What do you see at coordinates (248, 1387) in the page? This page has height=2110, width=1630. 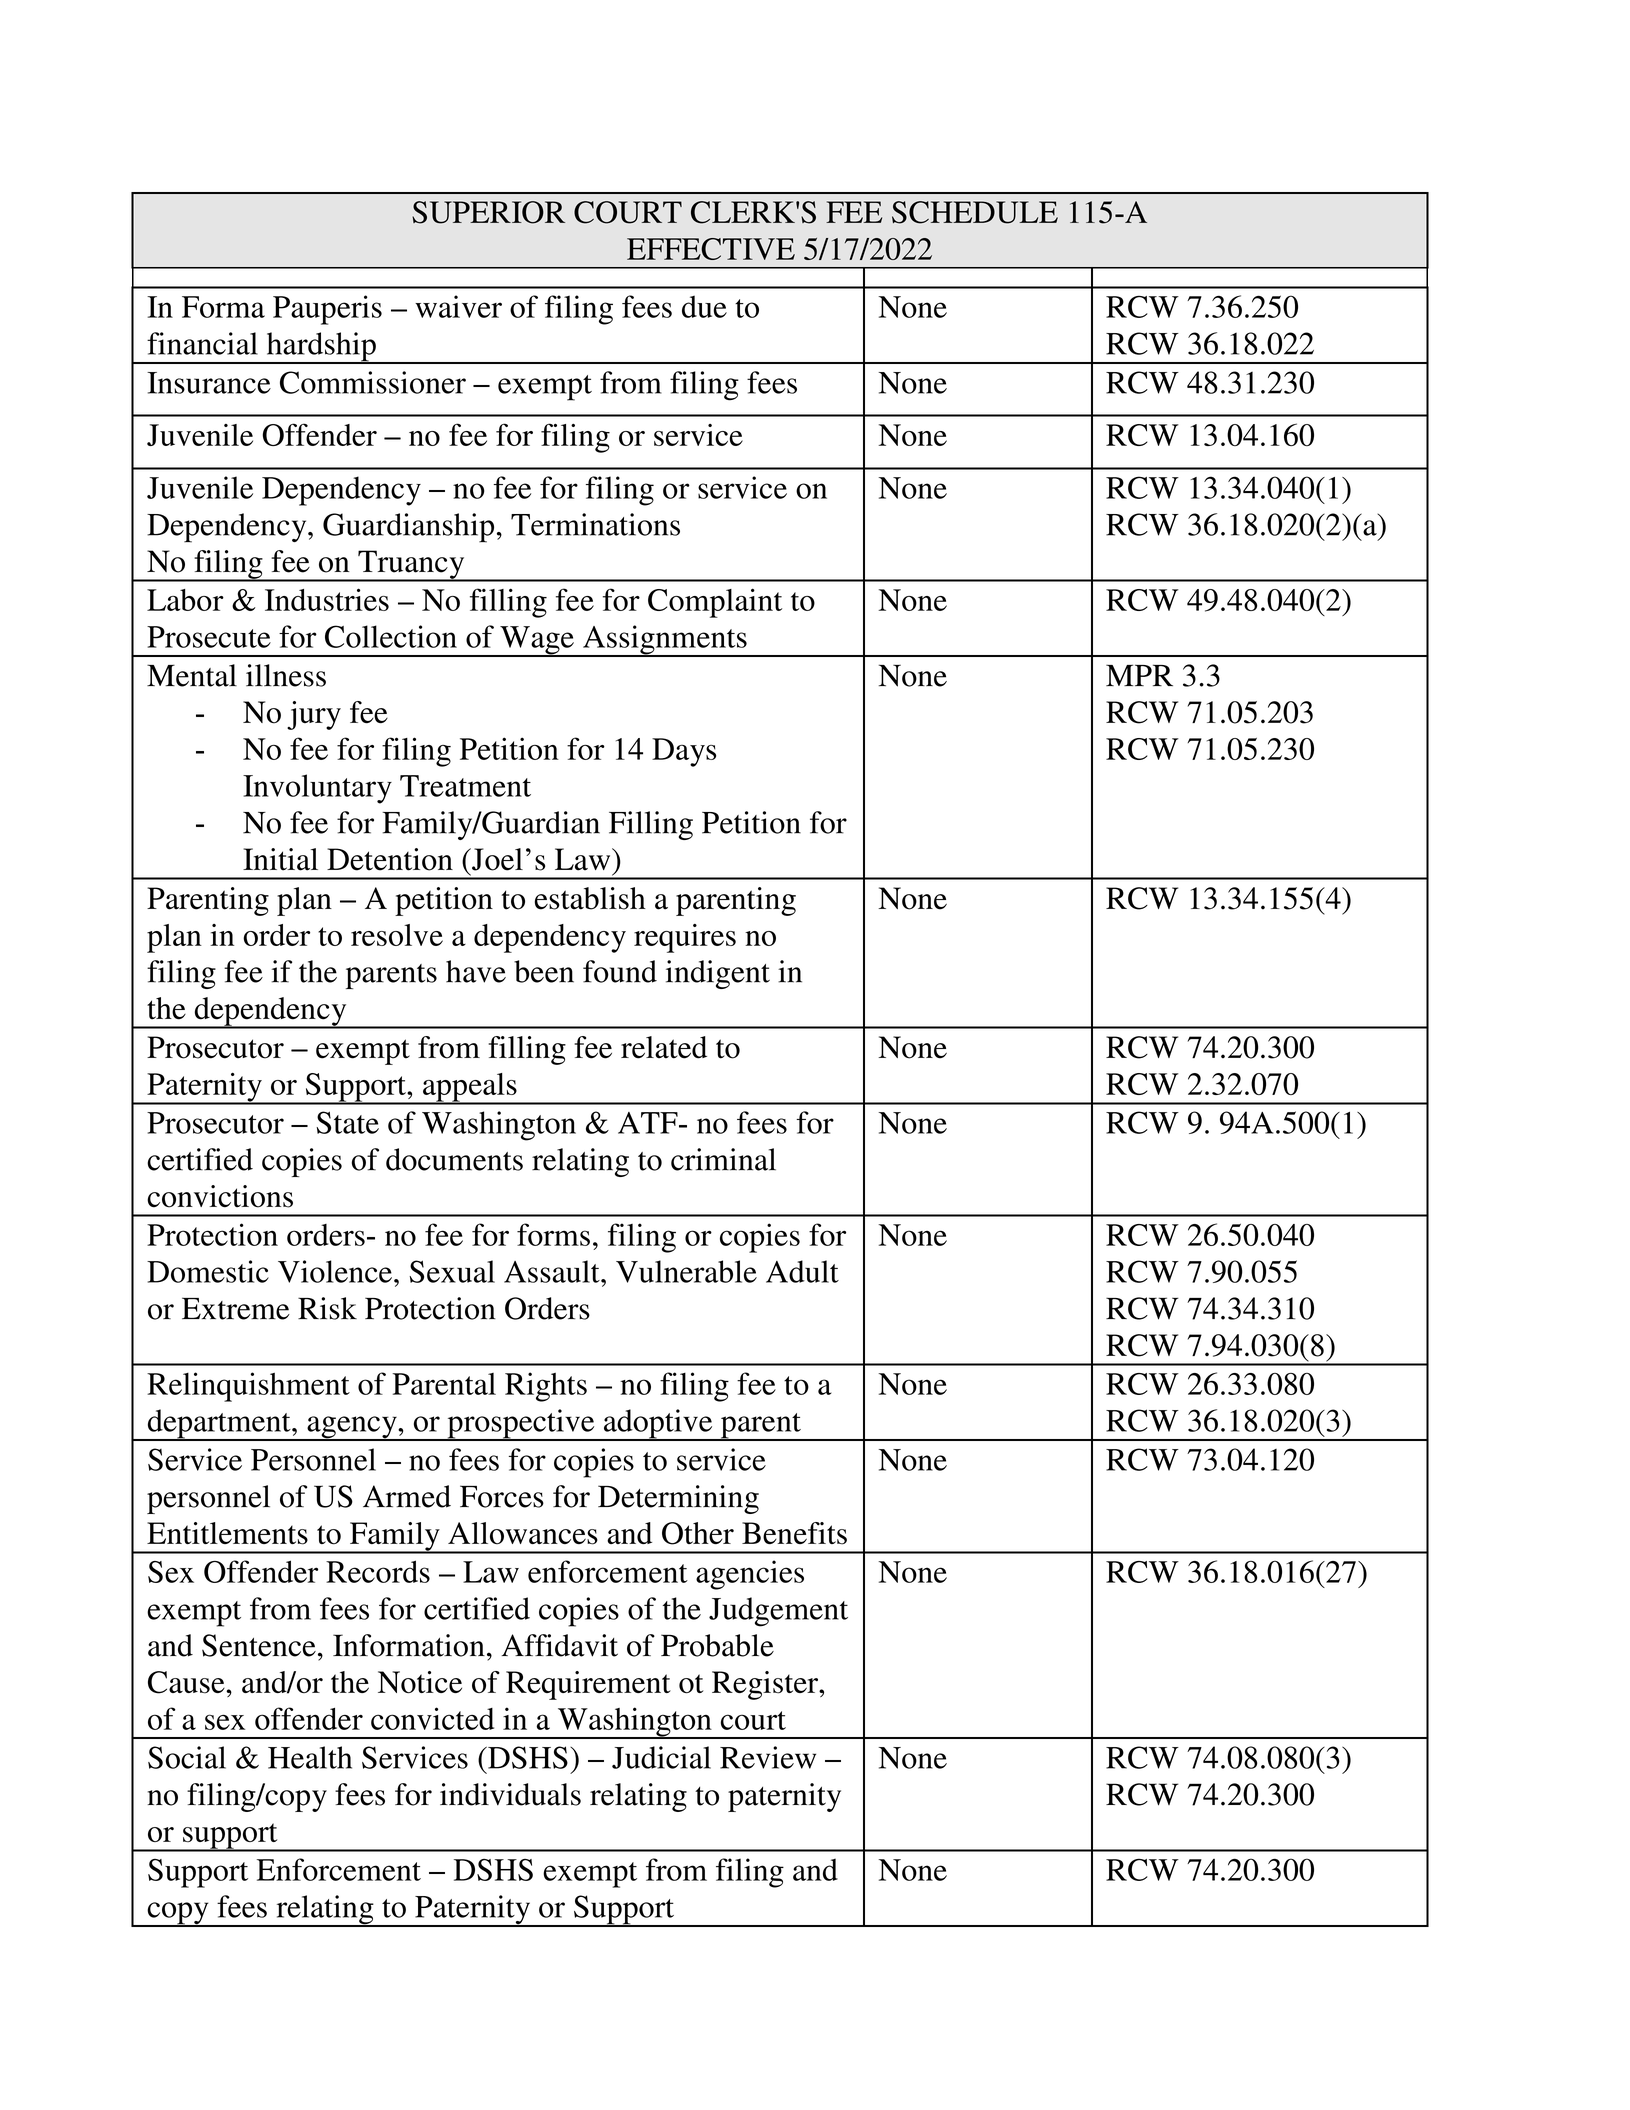 I see `Relinquishment` at bounding box center [248, 1387].
